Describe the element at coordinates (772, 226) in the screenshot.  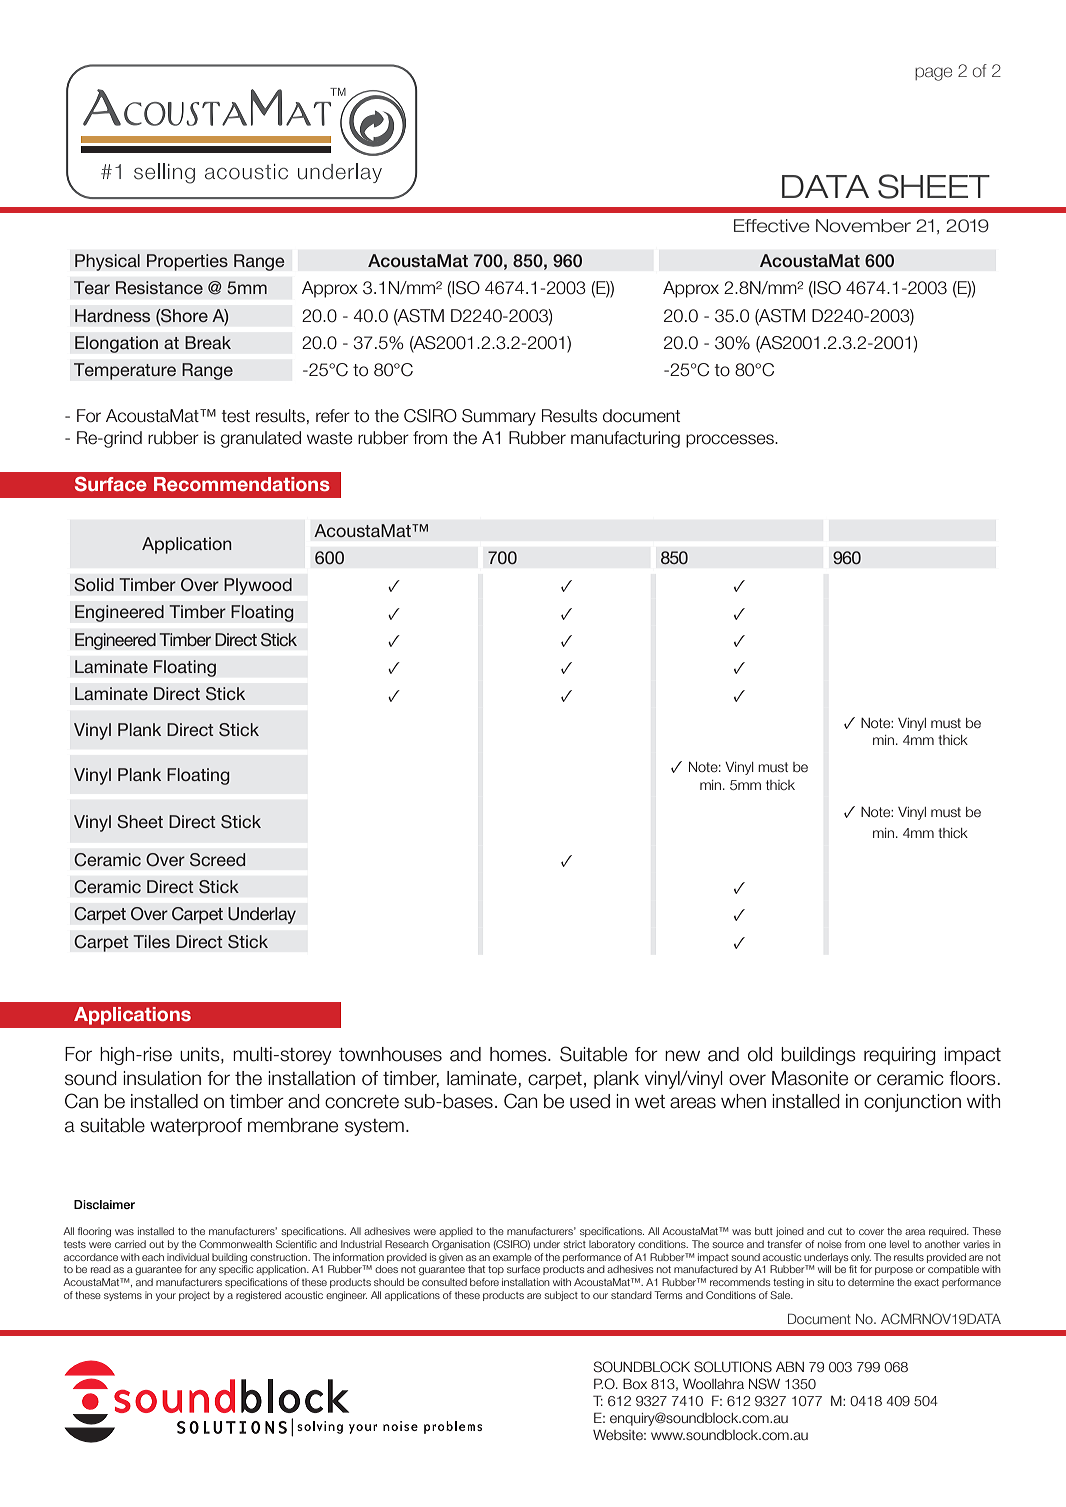
I see `Effective` at that location.
